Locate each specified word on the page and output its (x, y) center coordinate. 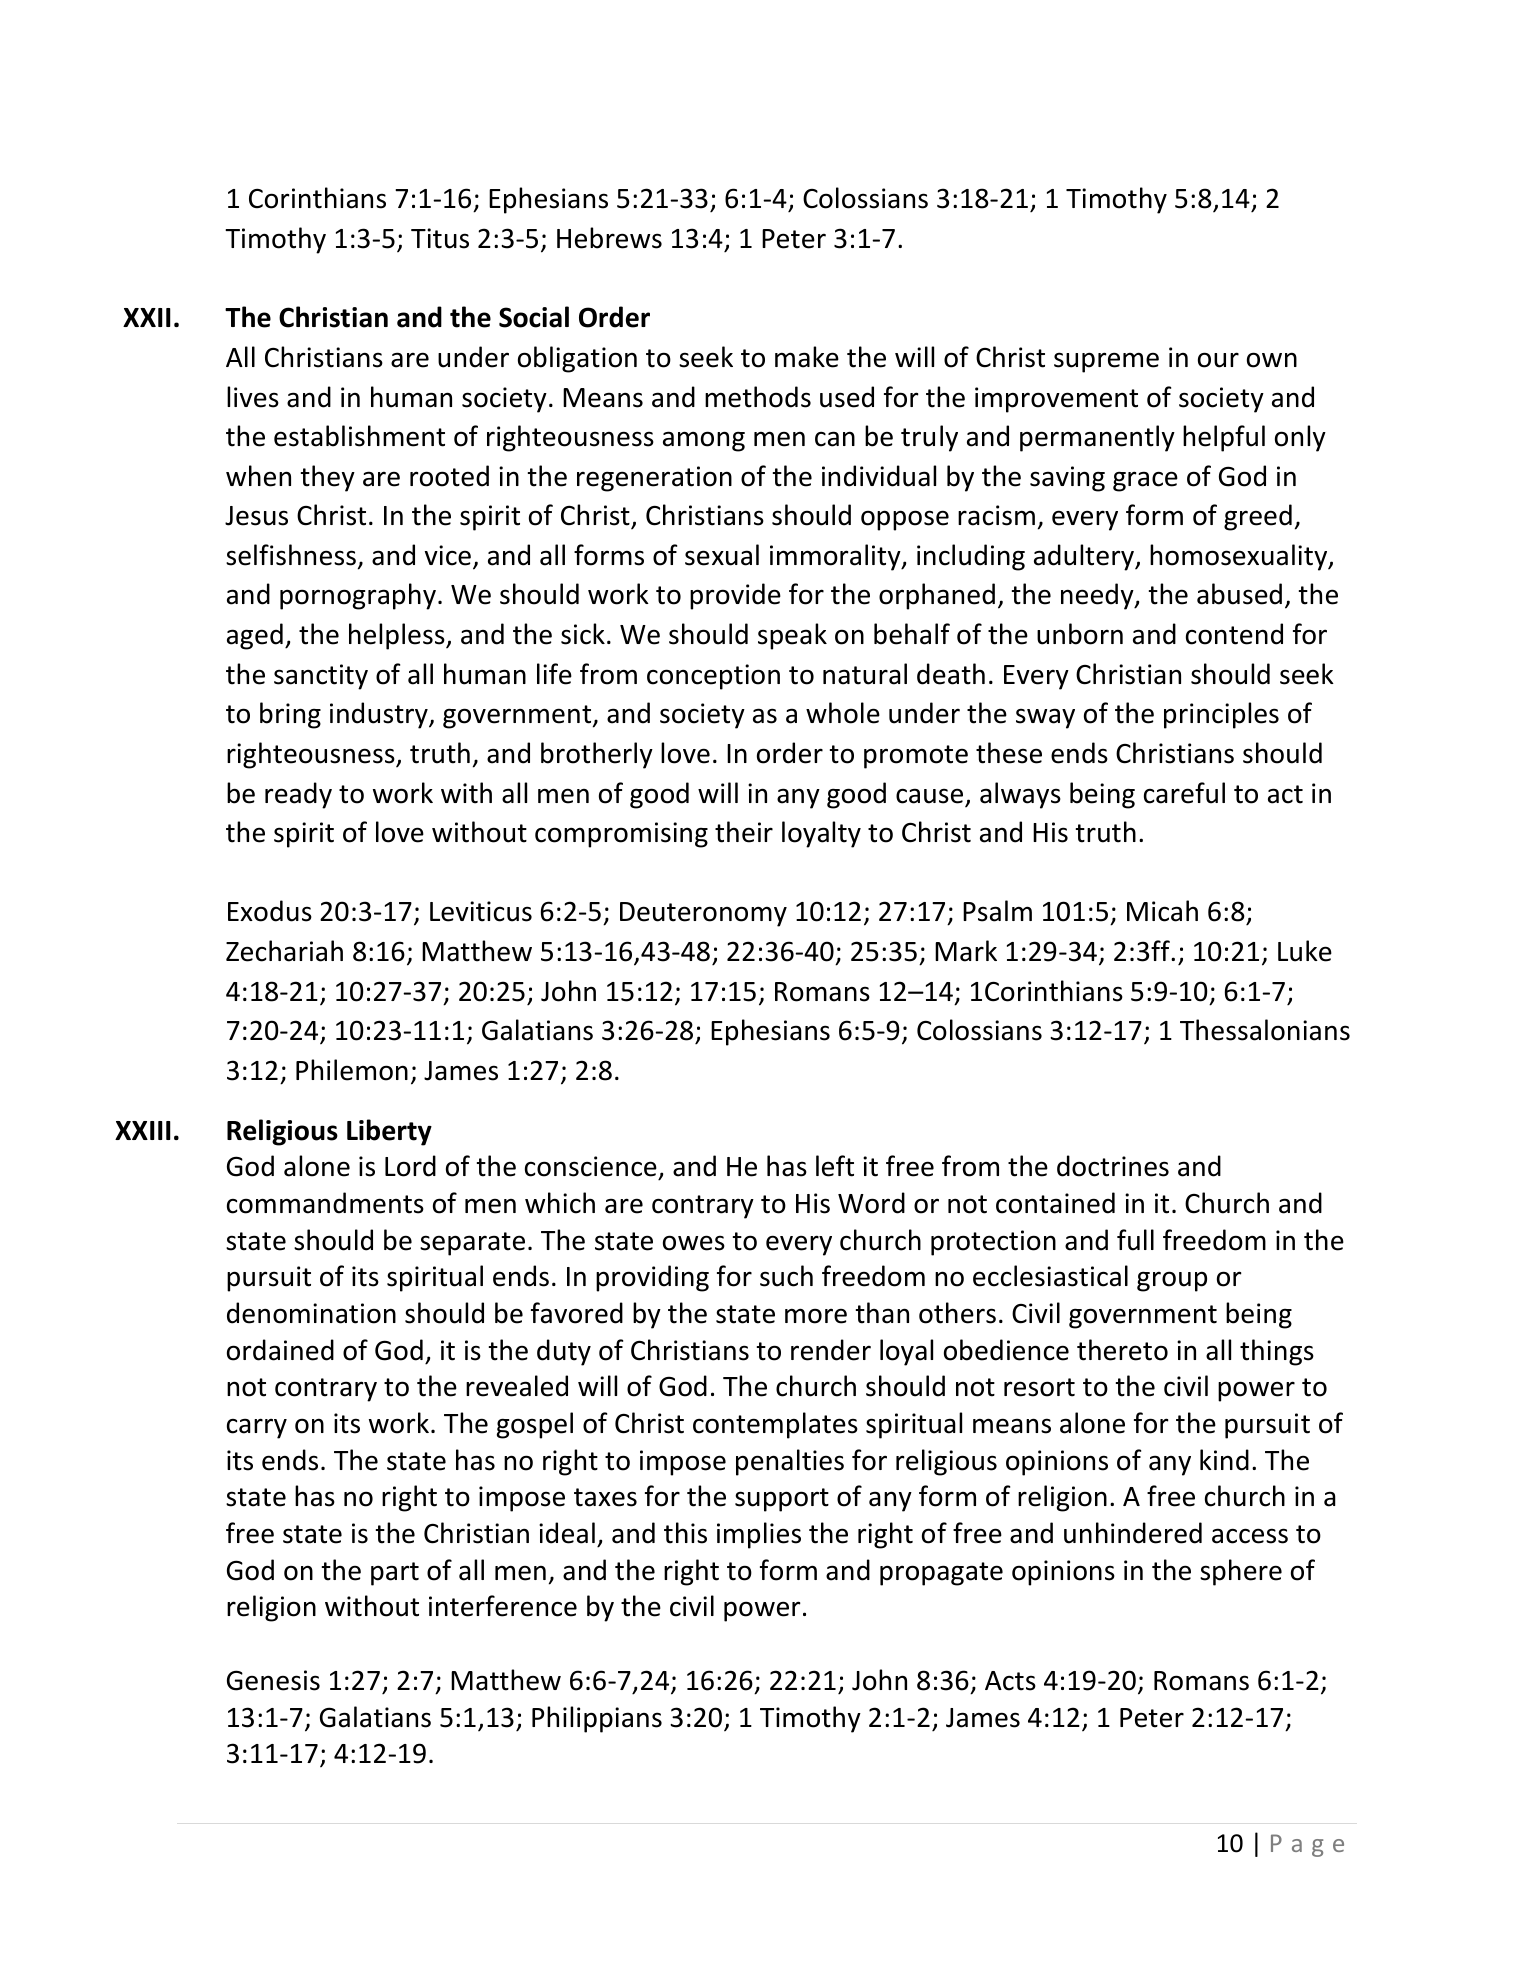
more (816, 1316)
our (1218, 360)
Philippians (597, 1719)
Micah (1162, 911)
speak (792, 636)
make (807, 357)
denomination (311, 1313)
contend (1234, 634)
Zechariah (284, 951)
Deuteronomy (703, 914)
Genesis (273, 1680)
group (1172, 1281)
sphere (1241, 1572)
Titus (440, 238)
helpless (398, 636)
